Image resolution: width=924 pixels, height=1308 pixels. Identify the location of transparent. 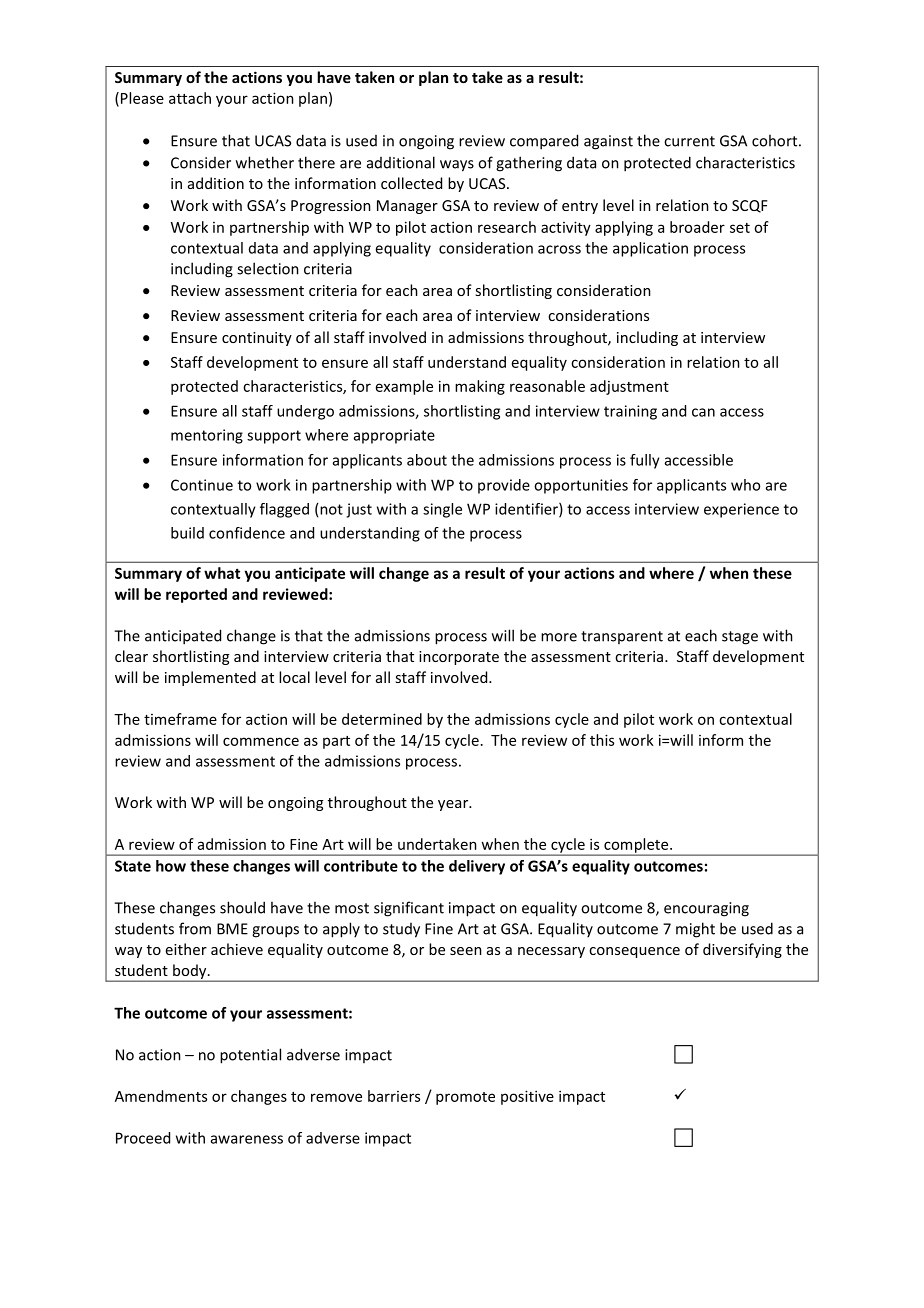
(622, 637).
